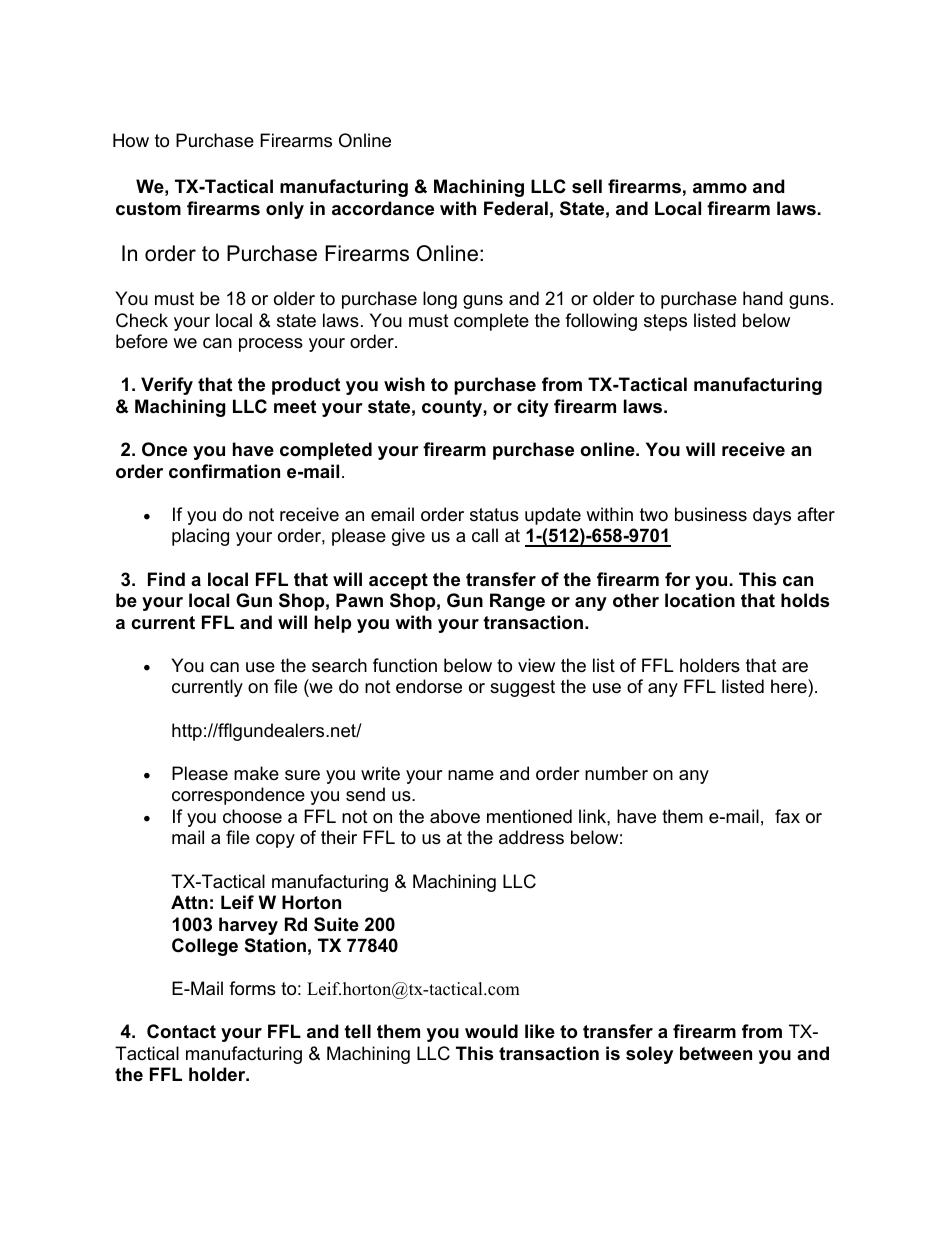  Describe the element at coordinates (787, 816) in the screenshot. I see `fax` at that location.
